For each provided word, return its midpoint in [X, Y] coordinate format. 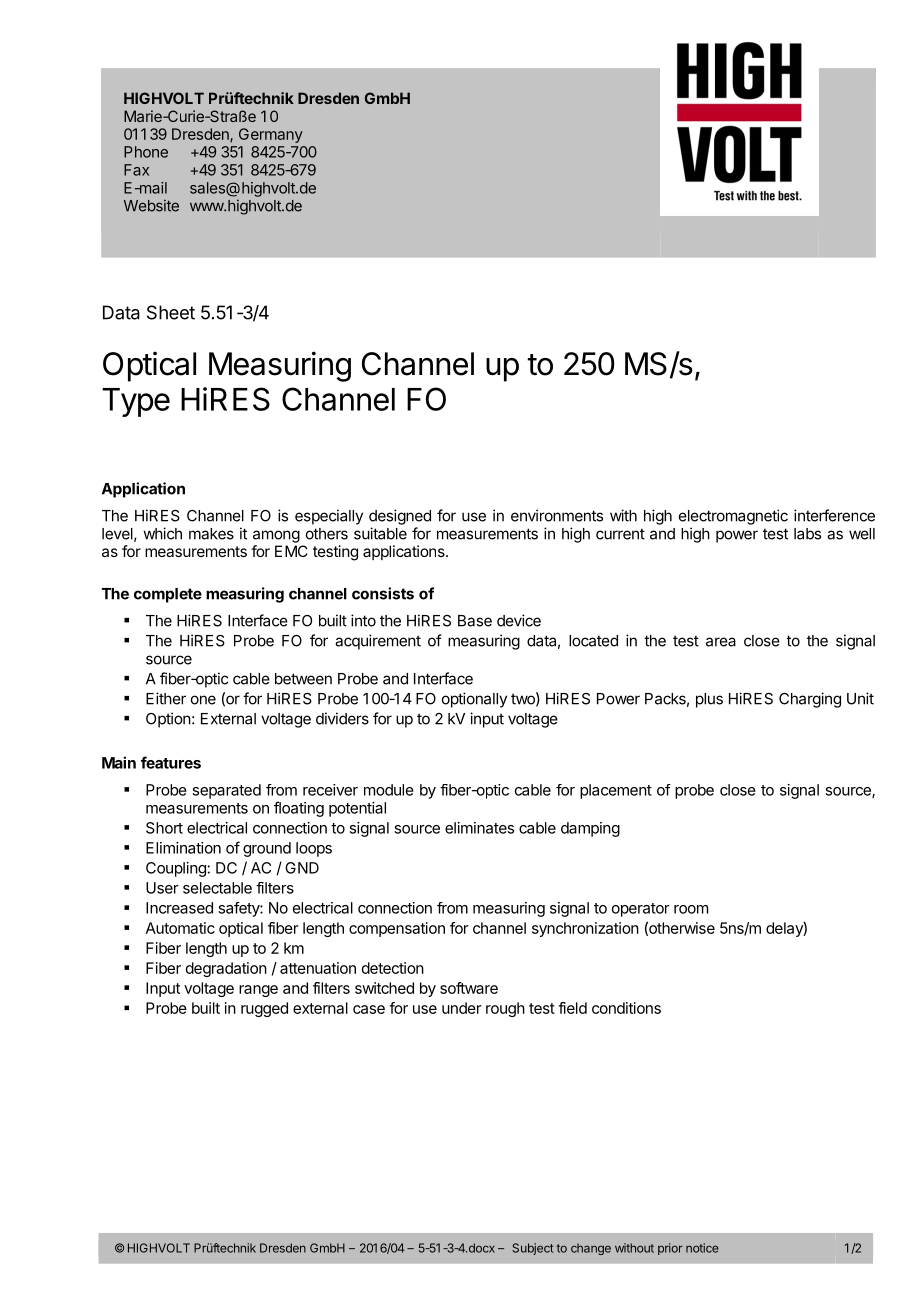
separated [226, 791]
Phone [146, 152]
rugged [264, 1009]
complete [168, 595]
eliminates [479, 828]
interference [834, 515]
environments [557, 515]
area [721, 642]
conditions [626, 1008]
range [258, 991]
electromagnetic [733, 517]
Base [475, 621]
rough [505, 1009]
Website [151, 205]
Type [136, 402]
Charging [810, 700]
